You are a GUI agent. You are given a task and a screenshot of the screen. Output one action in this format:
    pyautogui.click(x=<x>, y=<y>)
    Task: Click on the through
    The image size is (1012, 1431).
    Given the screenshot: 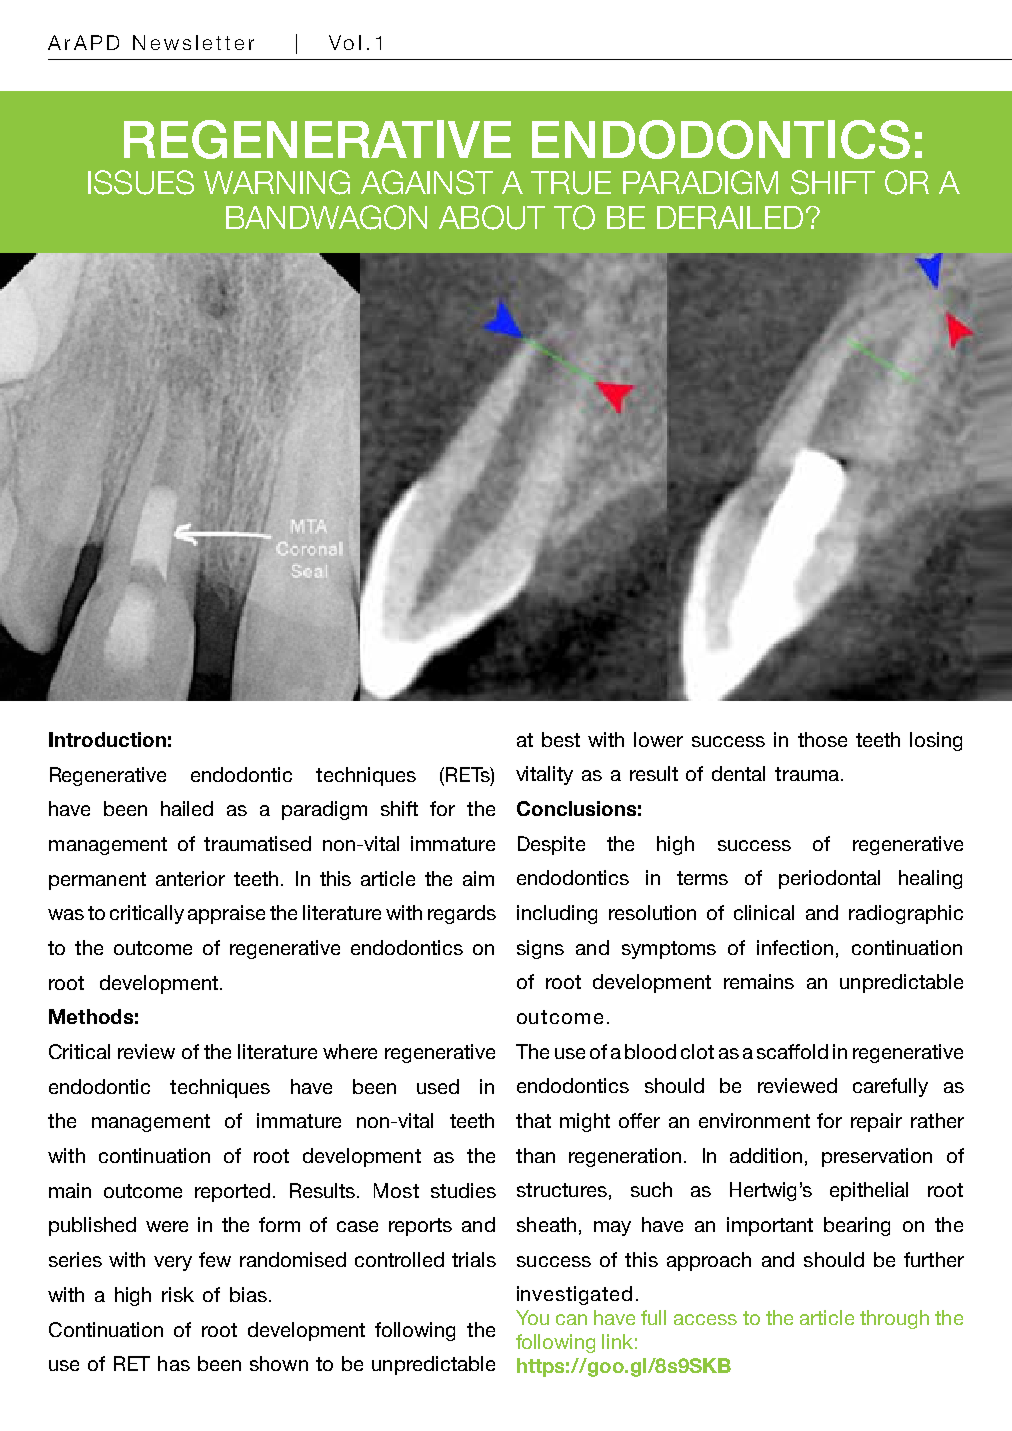 What is the action you would take?
    pyautogui.click(x=894, y=1319)
